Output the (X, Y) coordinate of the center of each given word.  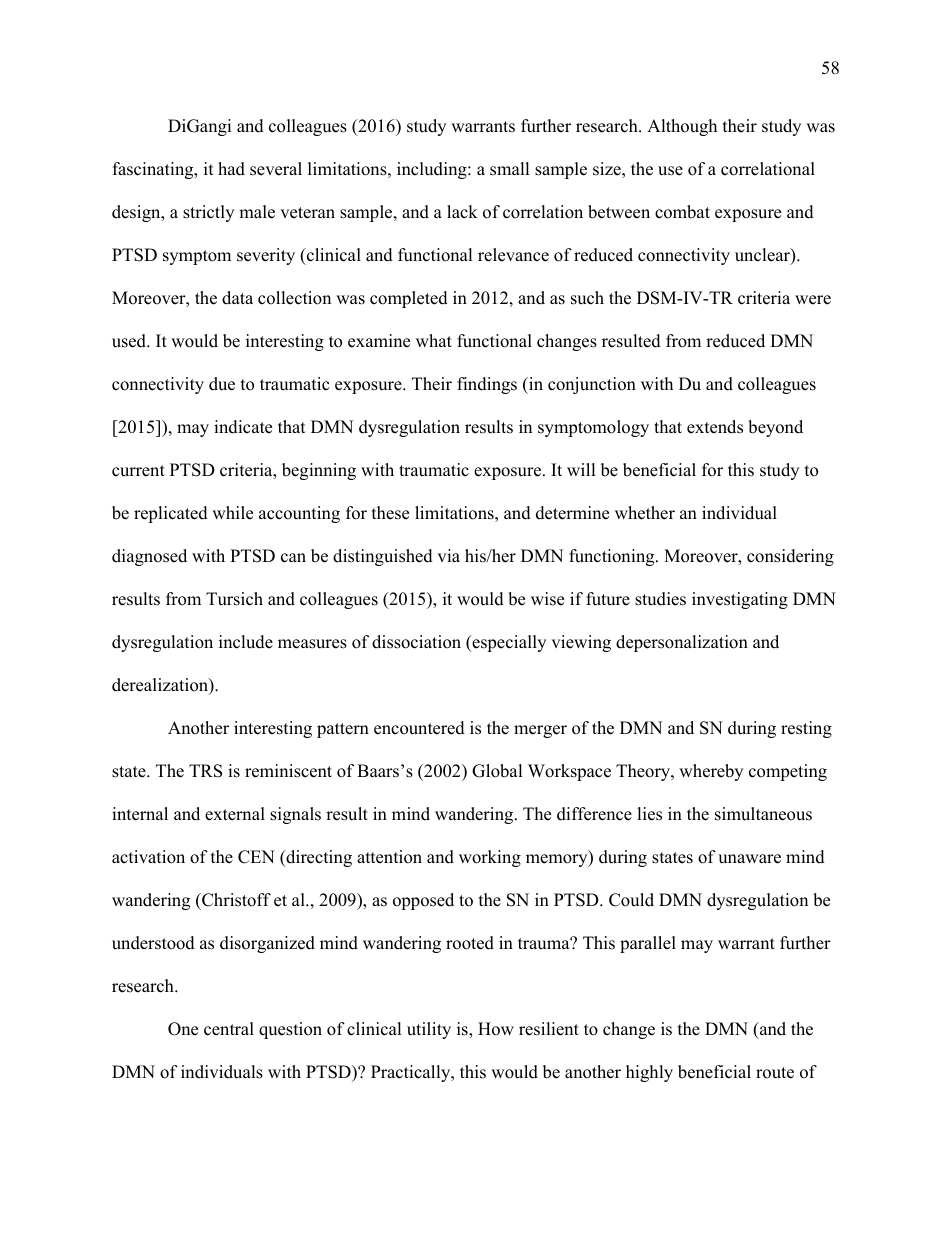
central (229, 1029)
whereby (711, 772)
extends (715, 427)
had (231, 169)
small (510, 169)
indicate (243, 427)
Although (682, 127)
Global (497, 771)
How (496, 1029)
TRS (205, 771)
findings (487, 385)
